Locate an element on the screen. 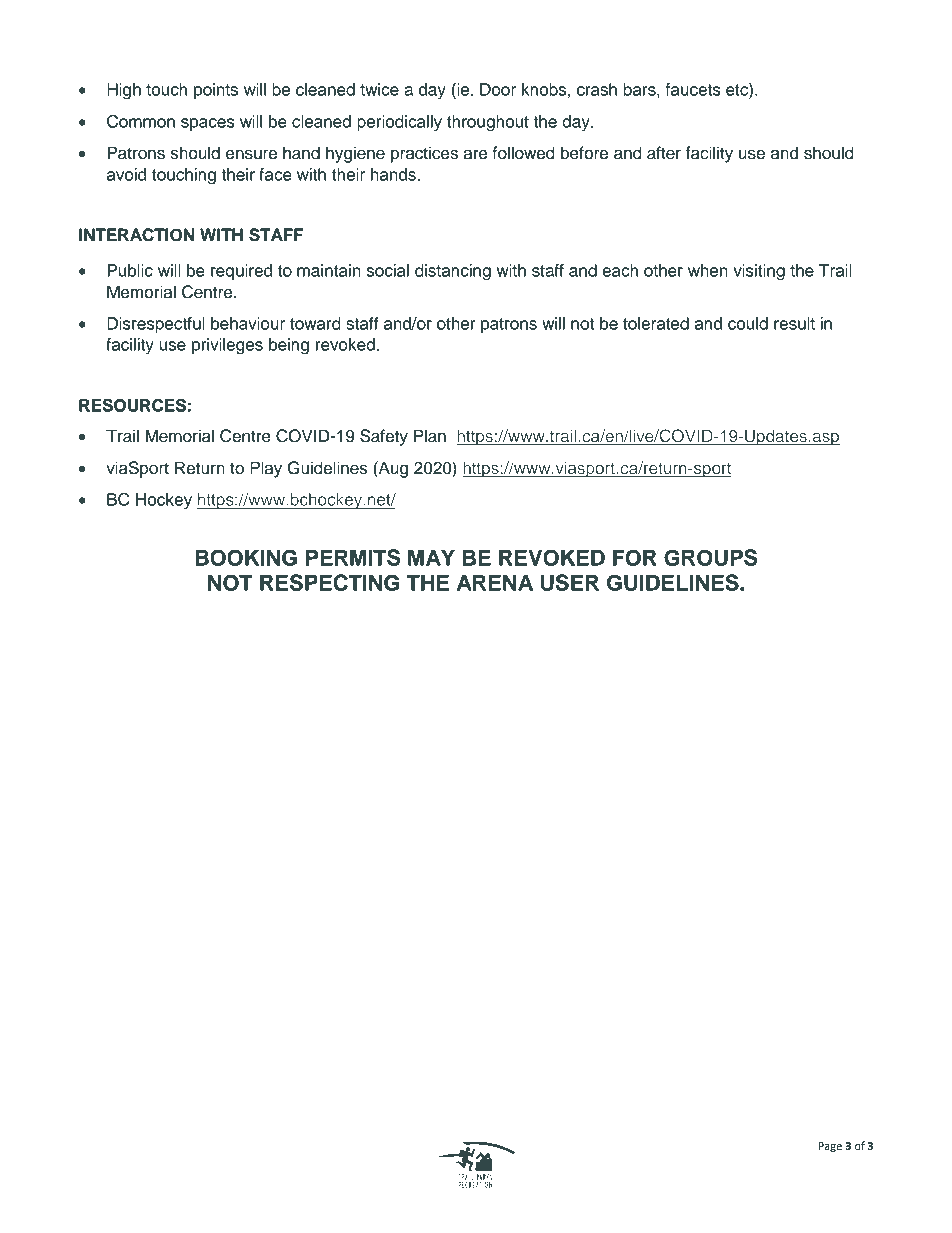 The width and height of the screenshot is (952, 1233). PERMITS is located at coordinates (353, 557).
